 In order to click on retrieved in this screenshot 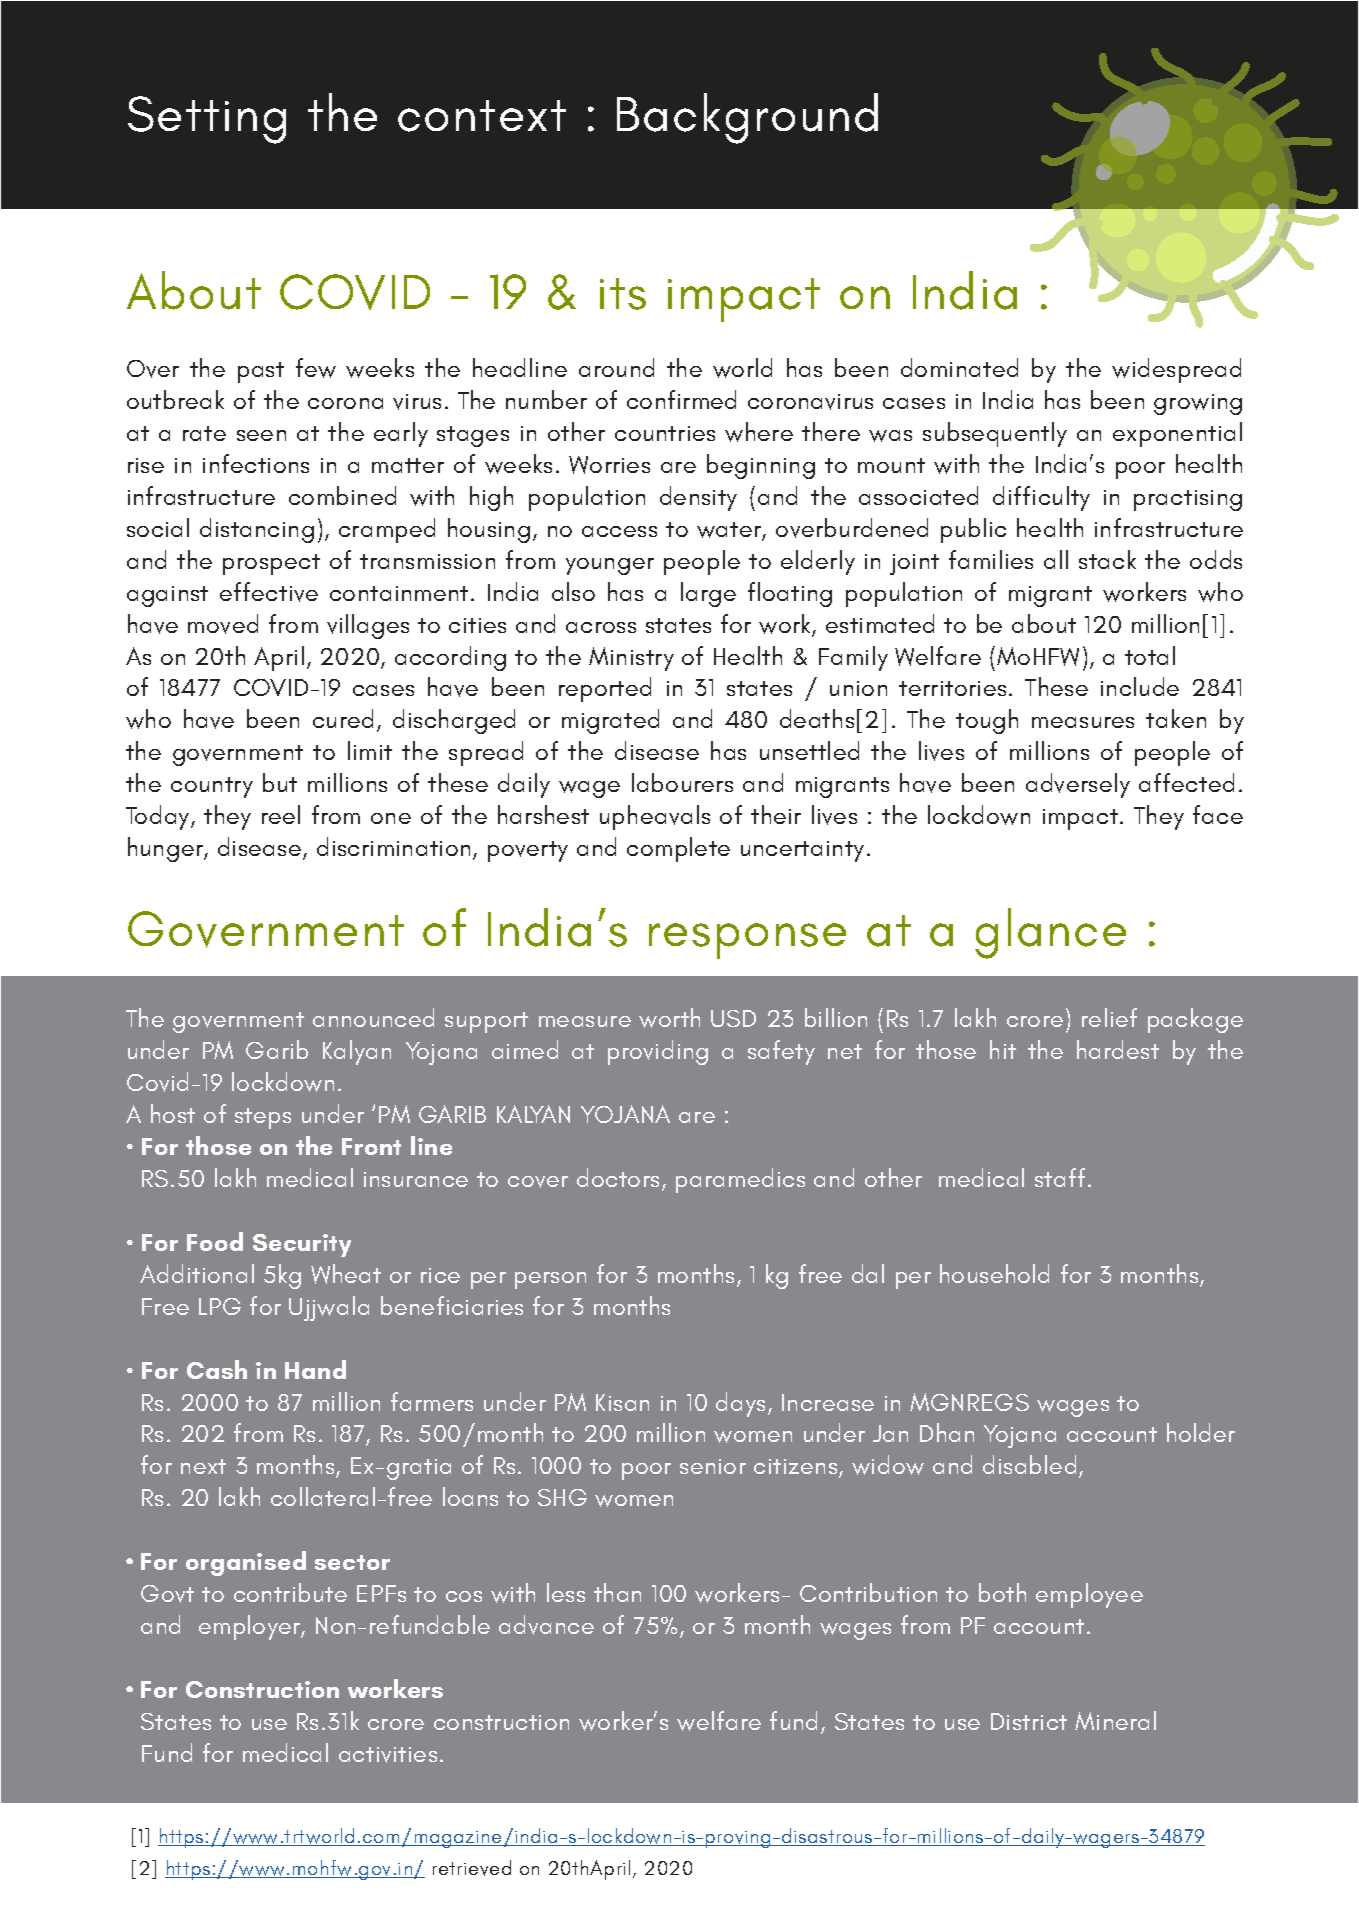, I will do `click(472, 1868)`.
